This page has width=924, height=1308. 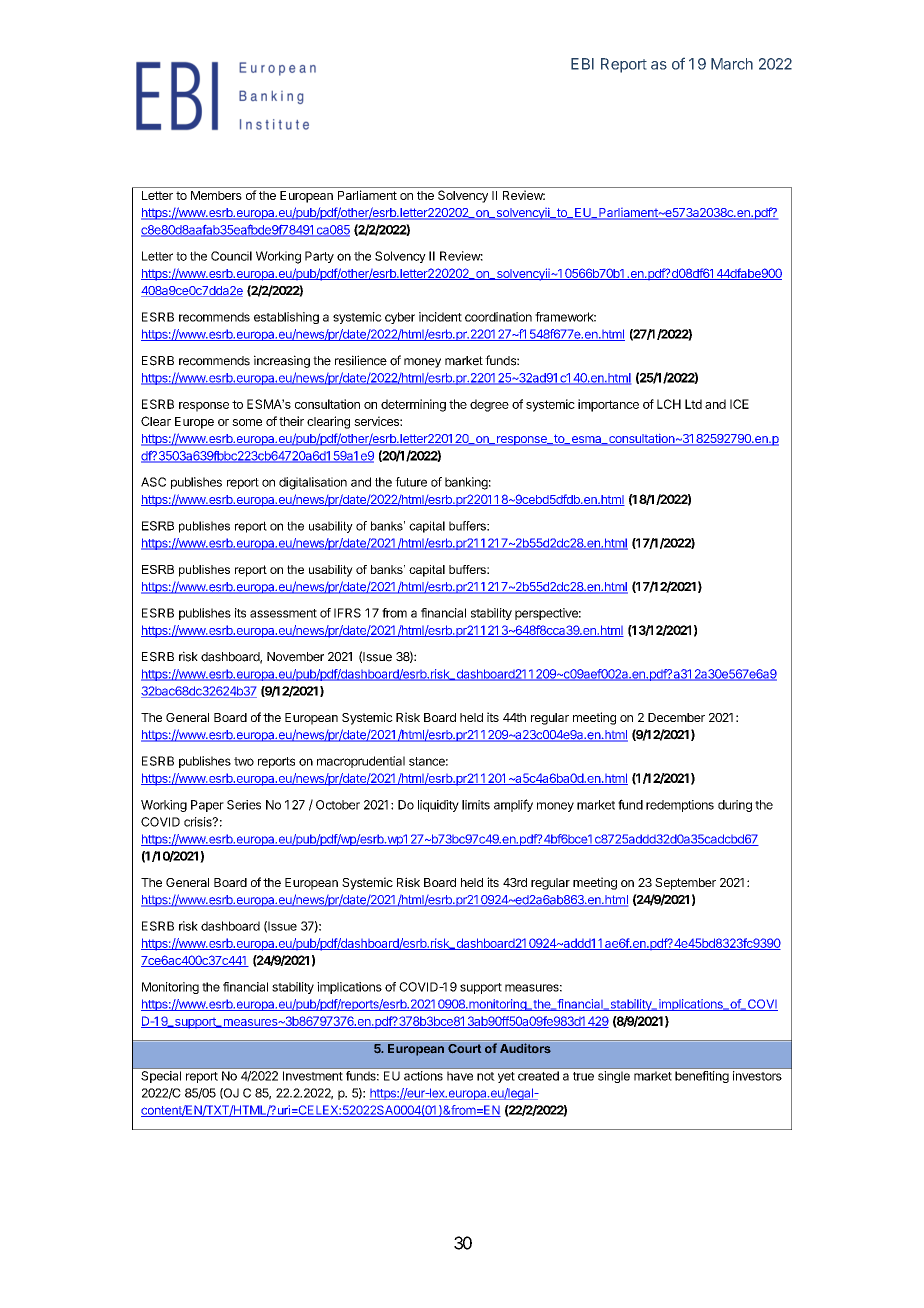 What do you see at coordinates (582, 64) in the page?
I see `EBI` at bounding box center [582, 64].
